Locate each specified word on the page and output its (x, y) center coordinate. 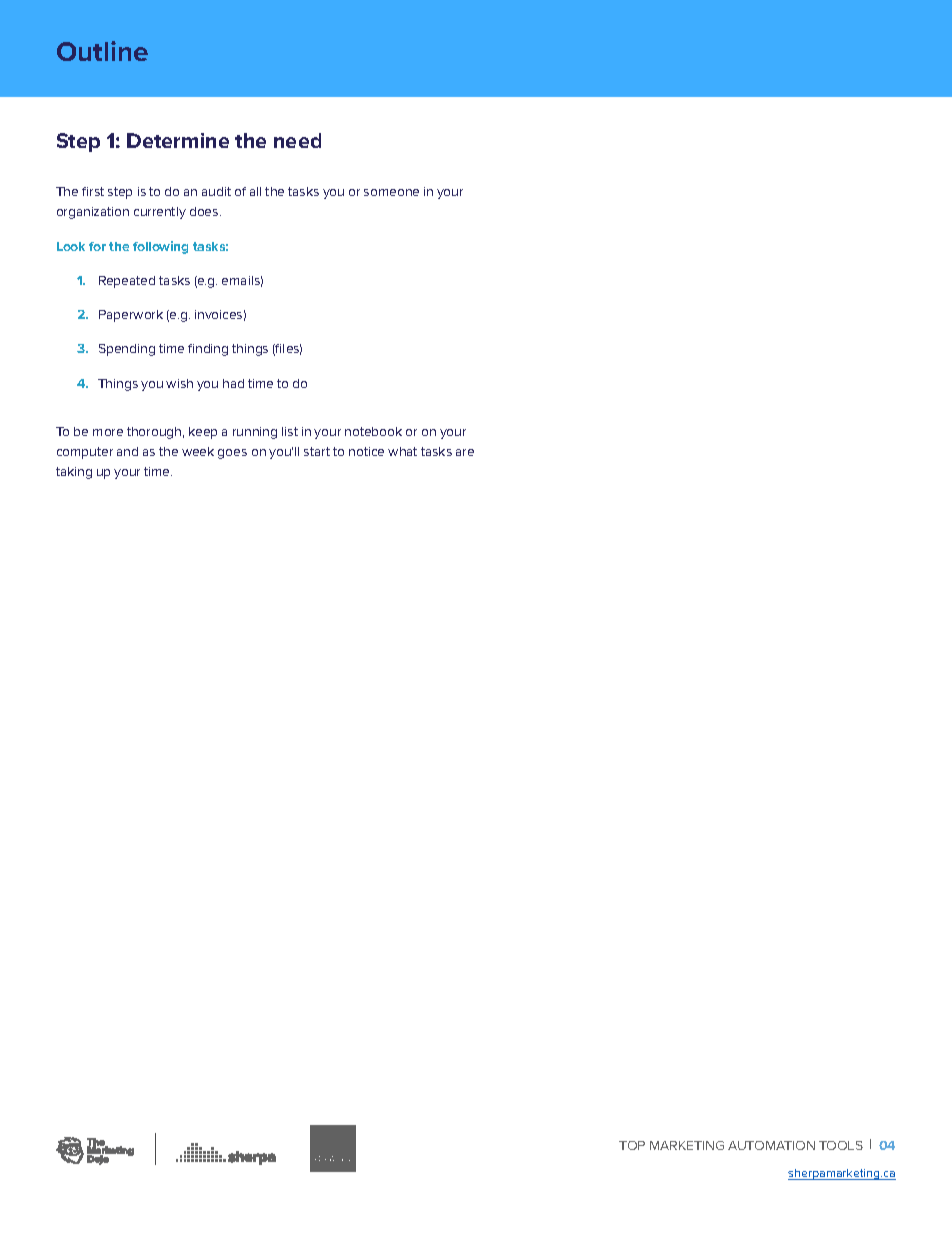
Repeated (127, 282)
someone (391, 192)
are (465, 452)
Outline (102, 51)
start (317, 451)
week (198, 451)
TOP (632, 1145)
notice (366, 451)
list (290, 431)
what (402, 451)
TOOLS (841, 1145)
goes (232, 454)
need (297, 140)
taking (74, 473)
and (127, 451)
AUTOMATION (771, 1145)
